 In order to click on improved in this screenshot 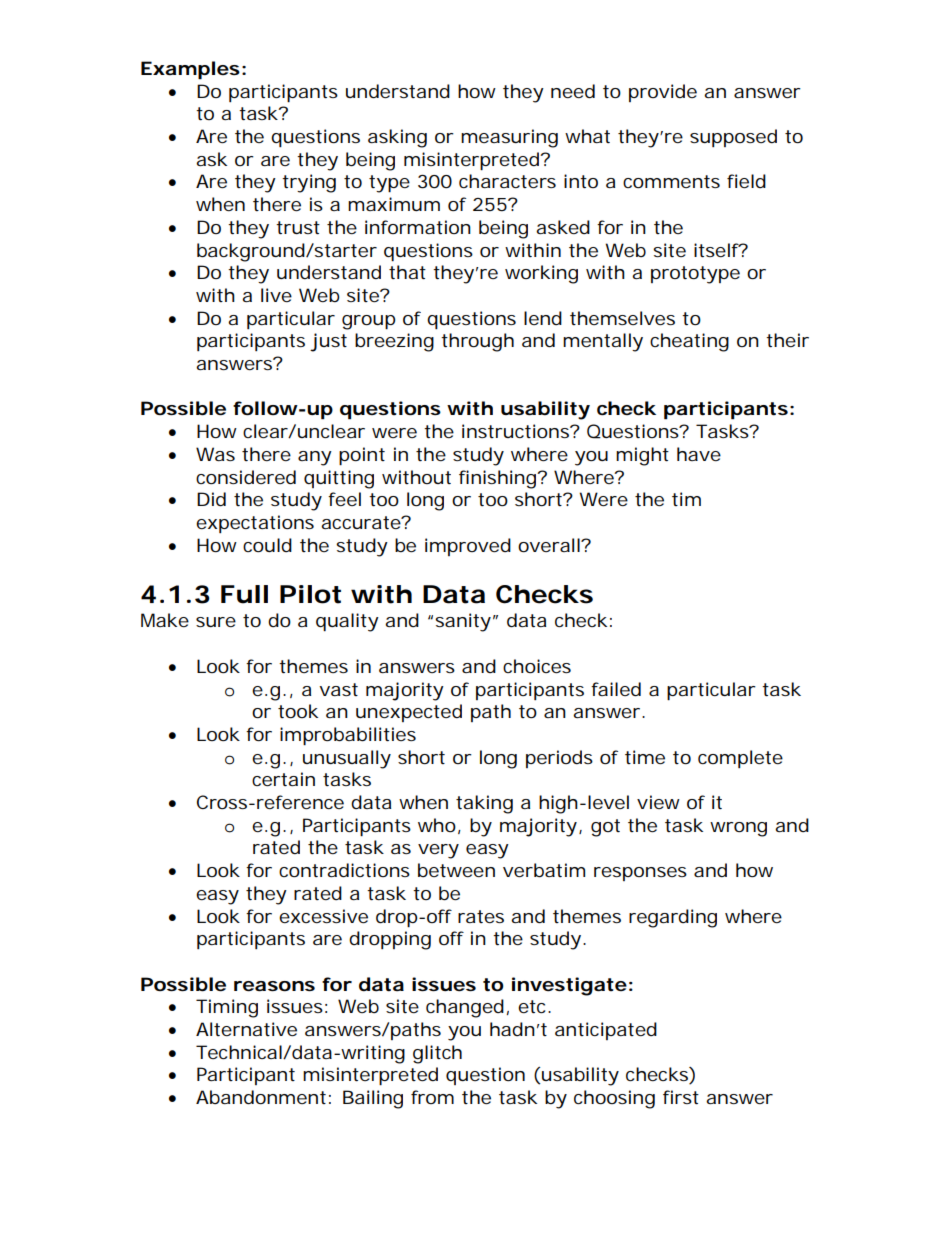, I will do `click(468, 547)`.
